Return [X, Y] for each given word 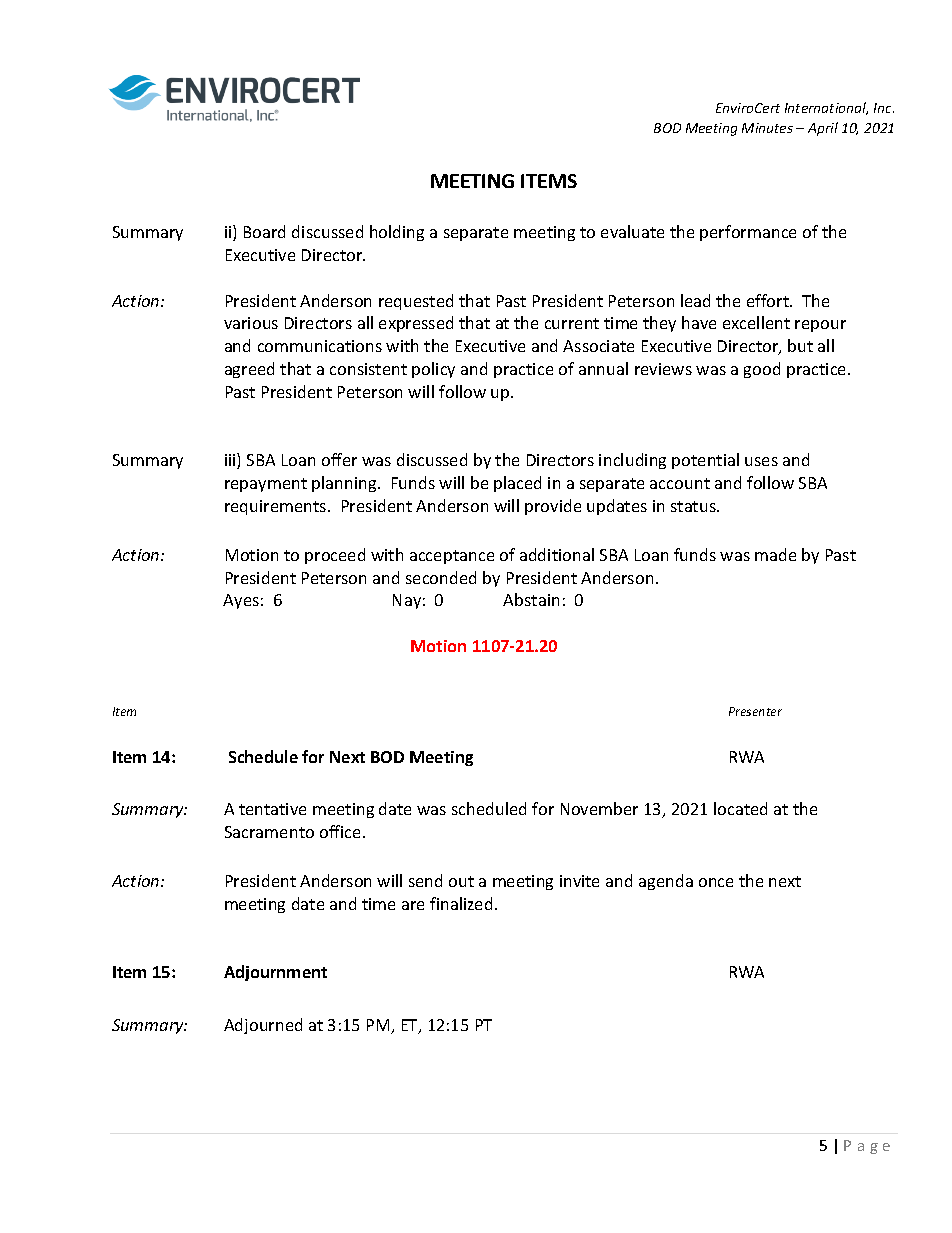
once [716, 882]
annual [603, 368]
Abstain [531, 599]
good [762, 370]
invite [579, 881]
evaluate [632, 231]
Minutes [767, 128]
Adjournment [275, 973]
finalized [461, 903]
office [342, 831]
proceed [335, 556]
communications [320, 346]
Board [264, 231]
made [775, 554]
